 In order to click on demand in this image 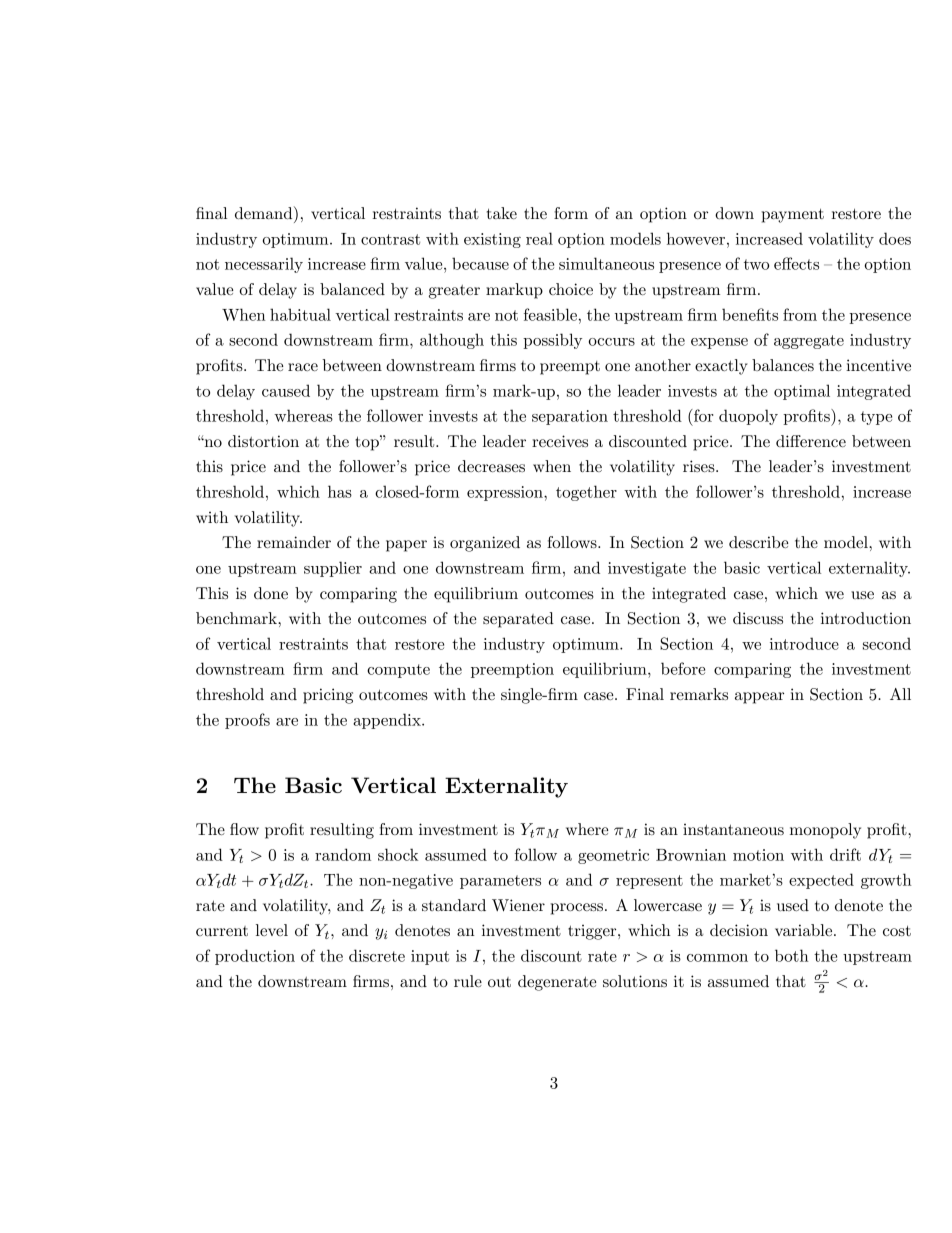, I will do `click(265, 212)`.
